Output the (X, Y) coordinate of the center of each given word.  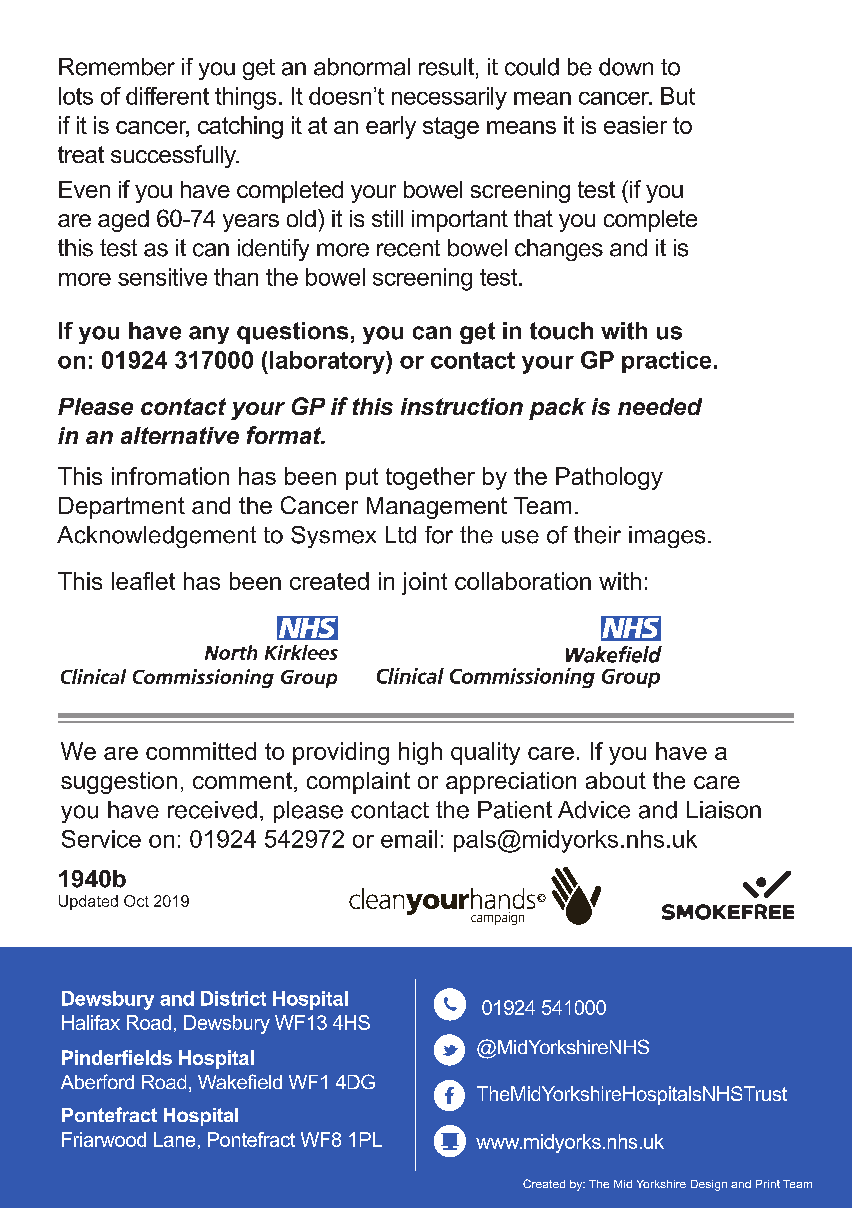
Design (709, 1185)
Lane (174, 1139)
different (167, 96)
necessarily (449, 98)
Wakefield (240, 1081)
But (678, 96)
